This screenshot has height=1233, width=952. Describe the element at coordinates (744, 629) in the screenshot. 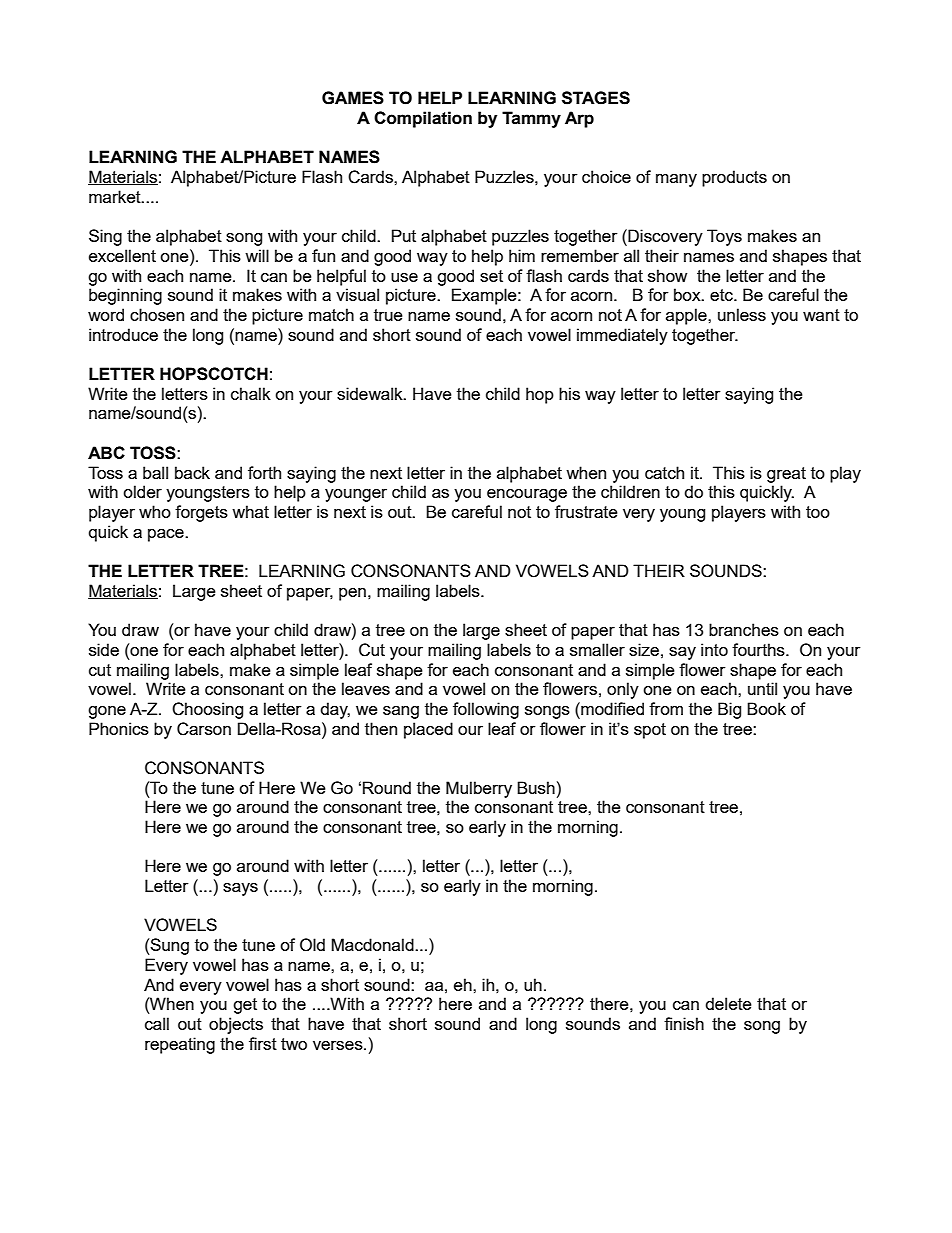

I see `branches` at that location.
